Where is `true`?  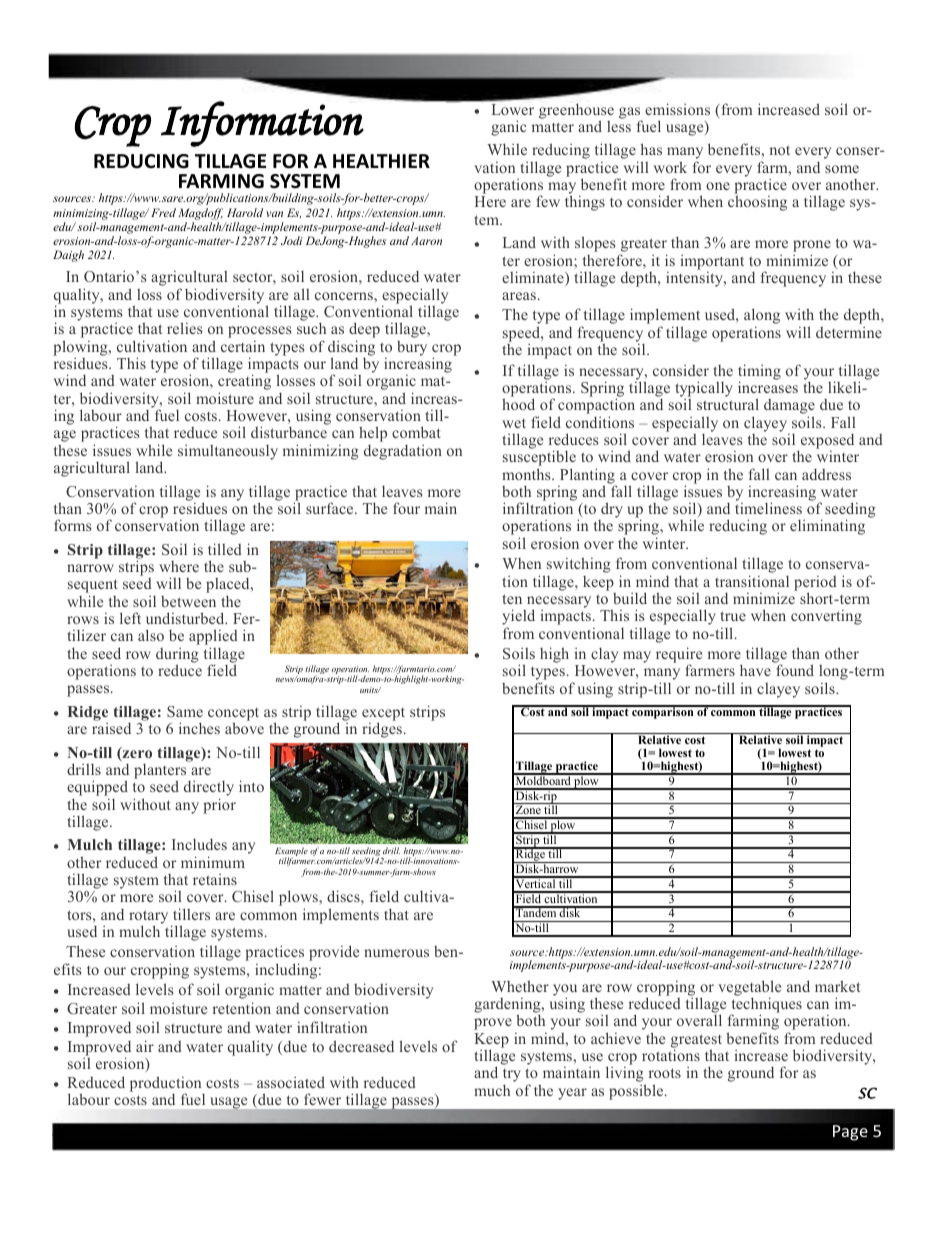 true is located at coordinates (733, 616).
